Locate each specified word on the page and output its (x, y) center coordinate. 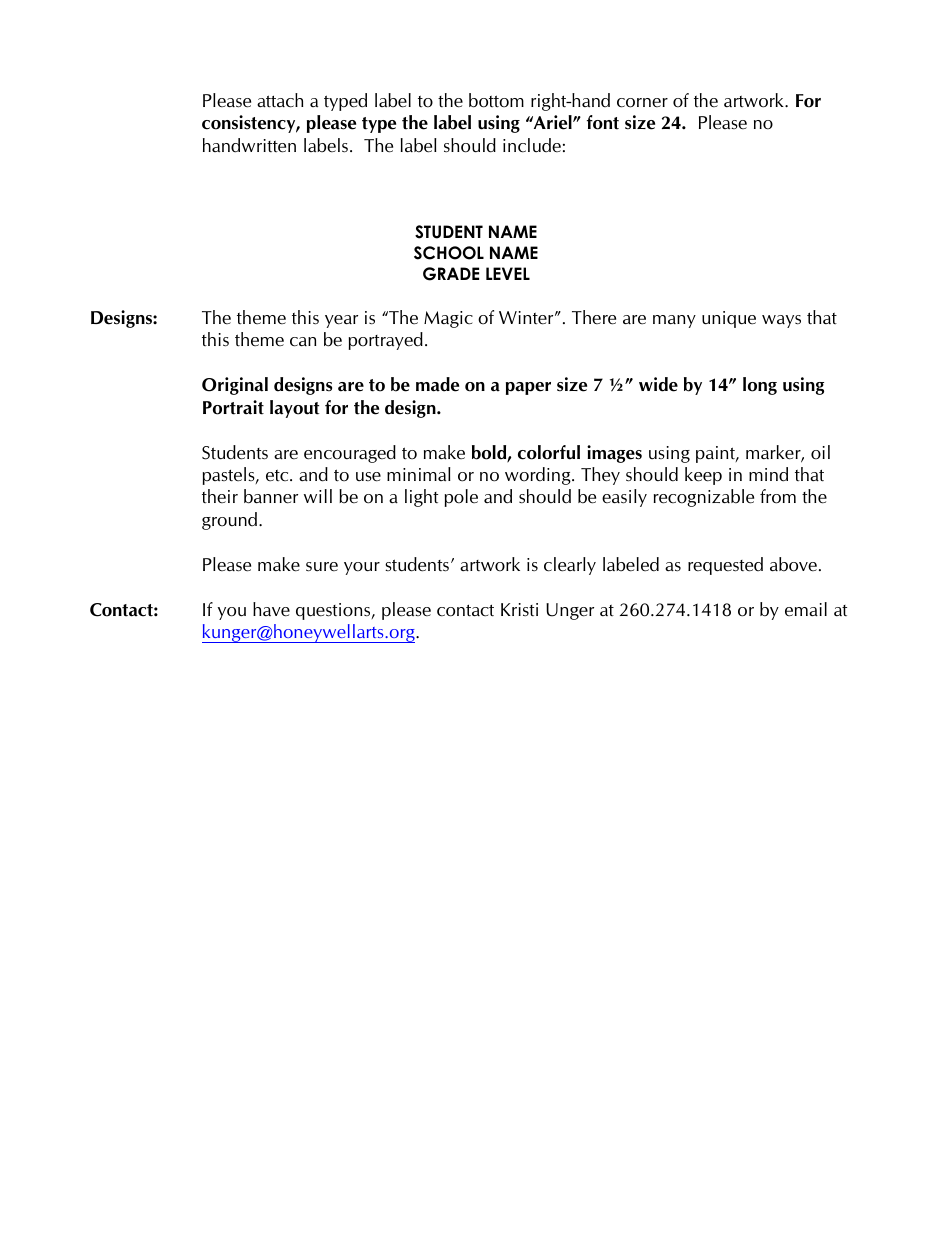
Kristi (519, 609)
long (760, 386)
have (271, 609)
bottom (496, 100)
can (303, 342)
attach (280, 100)
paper (528, 388)
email (806, 609)
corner (642, 103)
